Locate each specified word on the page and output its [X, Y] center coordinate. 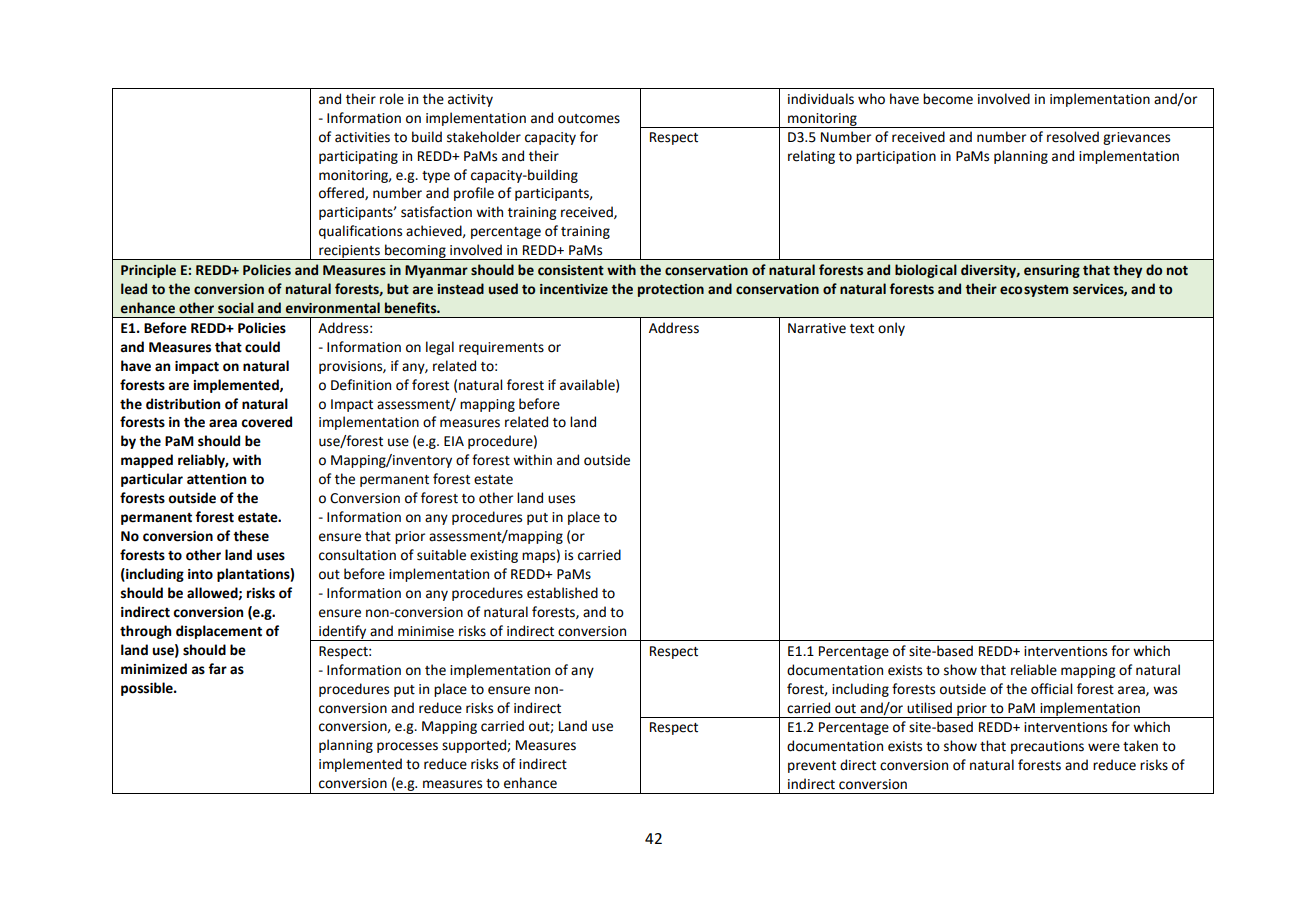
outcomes [589, 119]
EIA [454, 441]
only [891, 329]
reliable [1034, 670]
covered [266, 422]
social [236, 308]
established [562, 593]
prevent [812, 767]
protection [671, 290]
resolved [1073, 137]
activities [362, 137]
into [200, 574]
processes [407, 747]
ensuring [1052, 271]
